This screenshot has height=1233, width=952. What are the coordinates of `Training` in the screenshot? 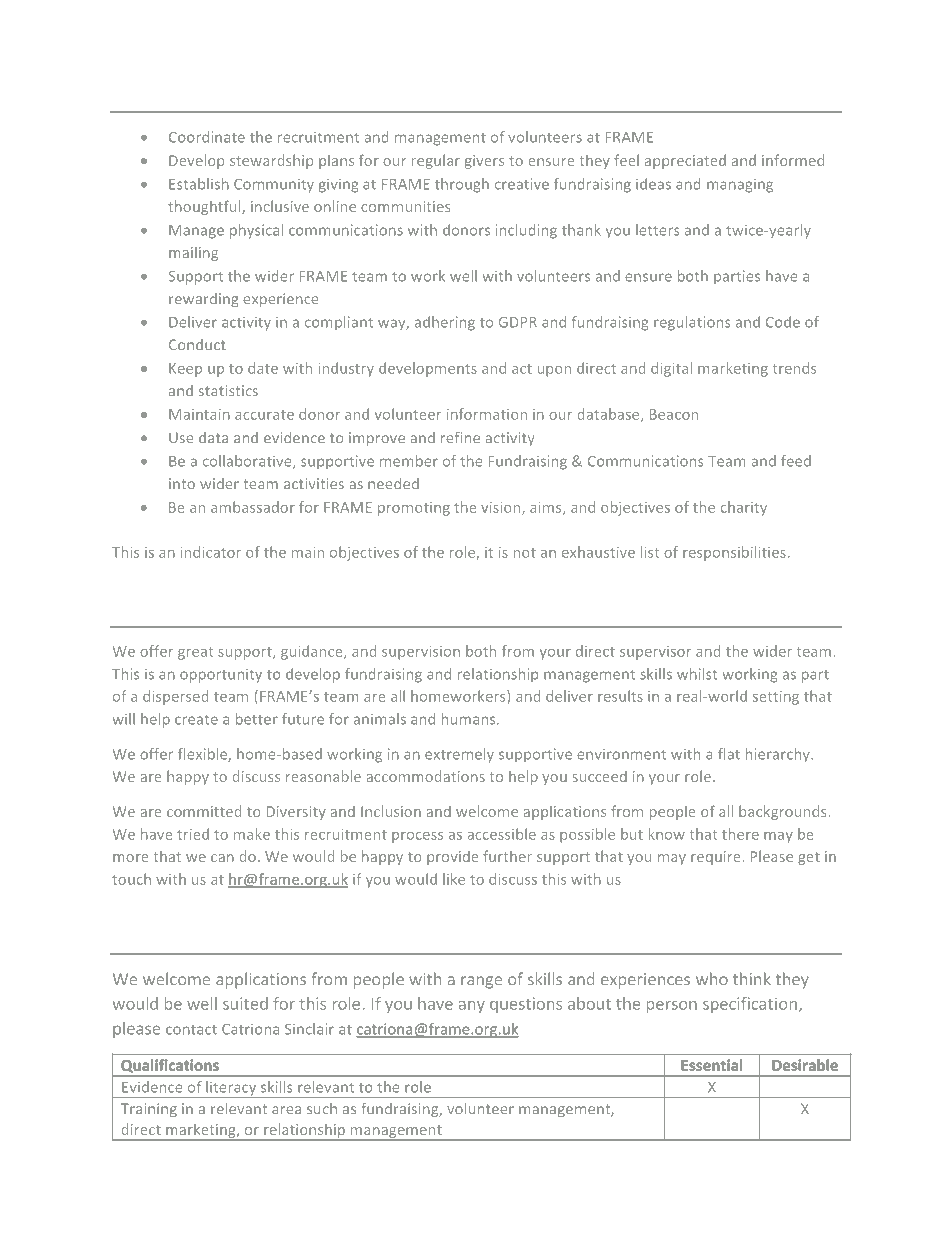 It's located at (149, 1110).
